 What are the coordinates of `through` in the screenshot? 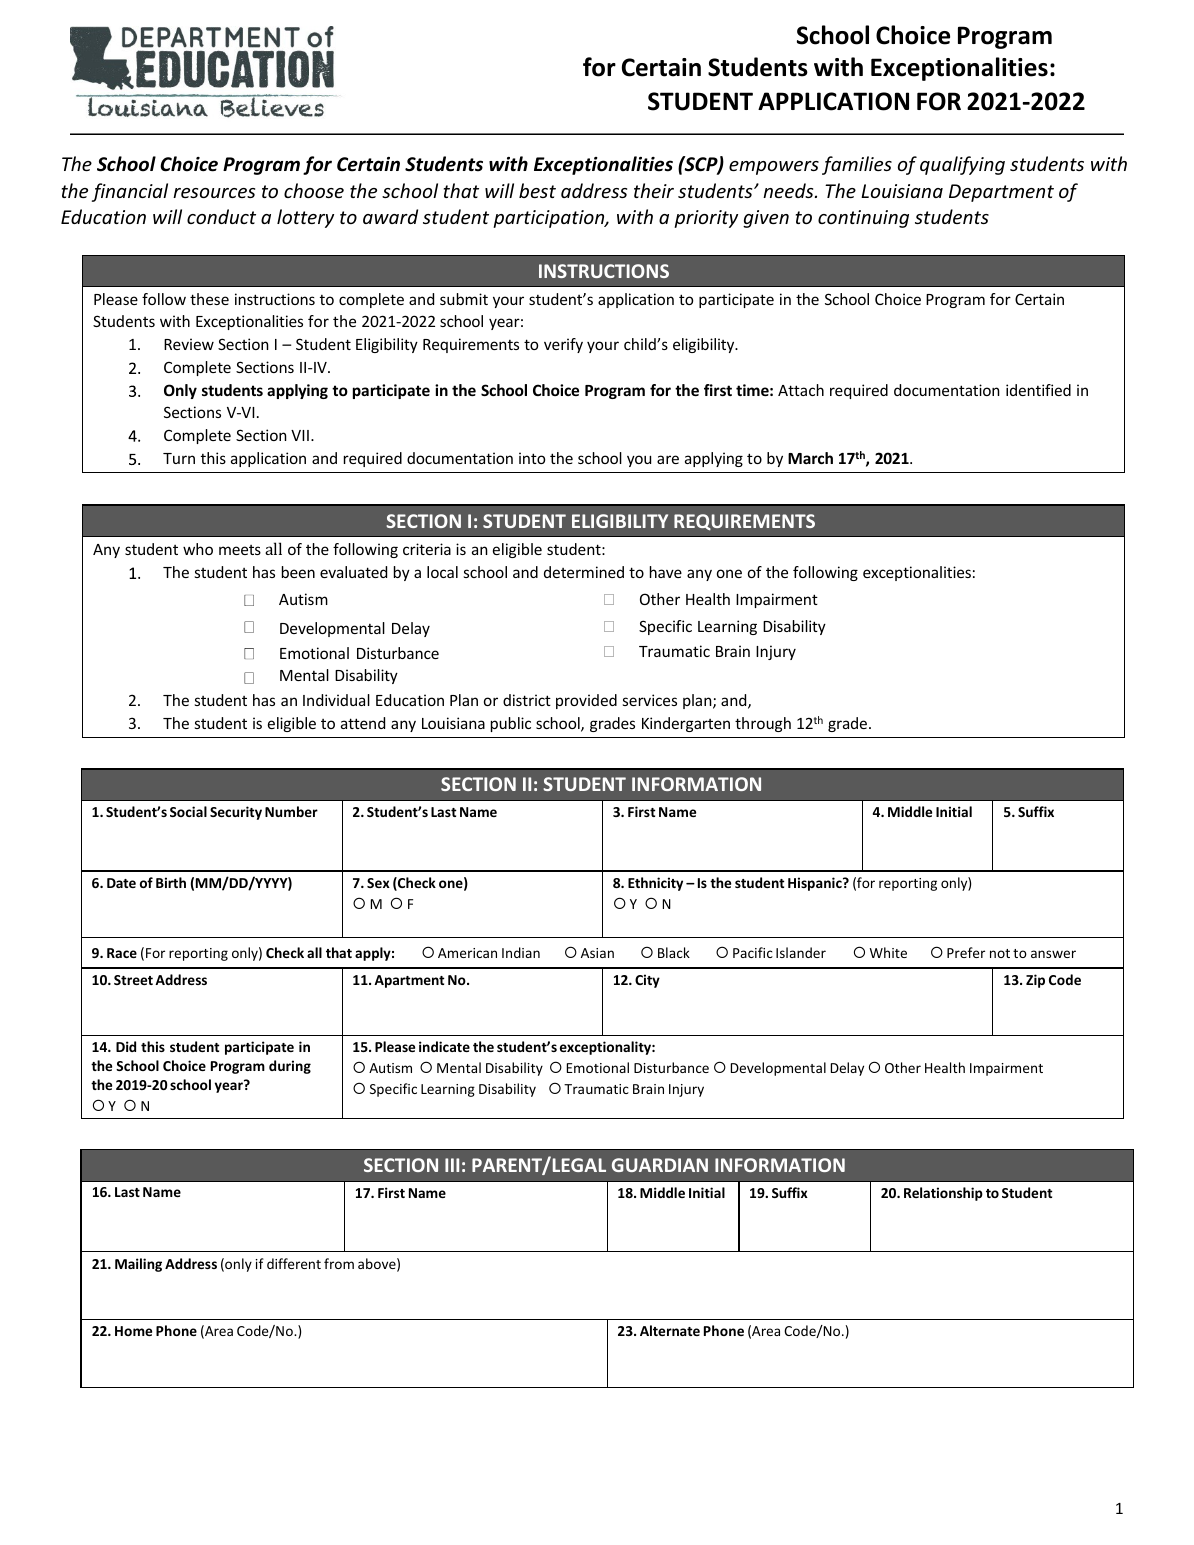 It's located at (763, 724).
